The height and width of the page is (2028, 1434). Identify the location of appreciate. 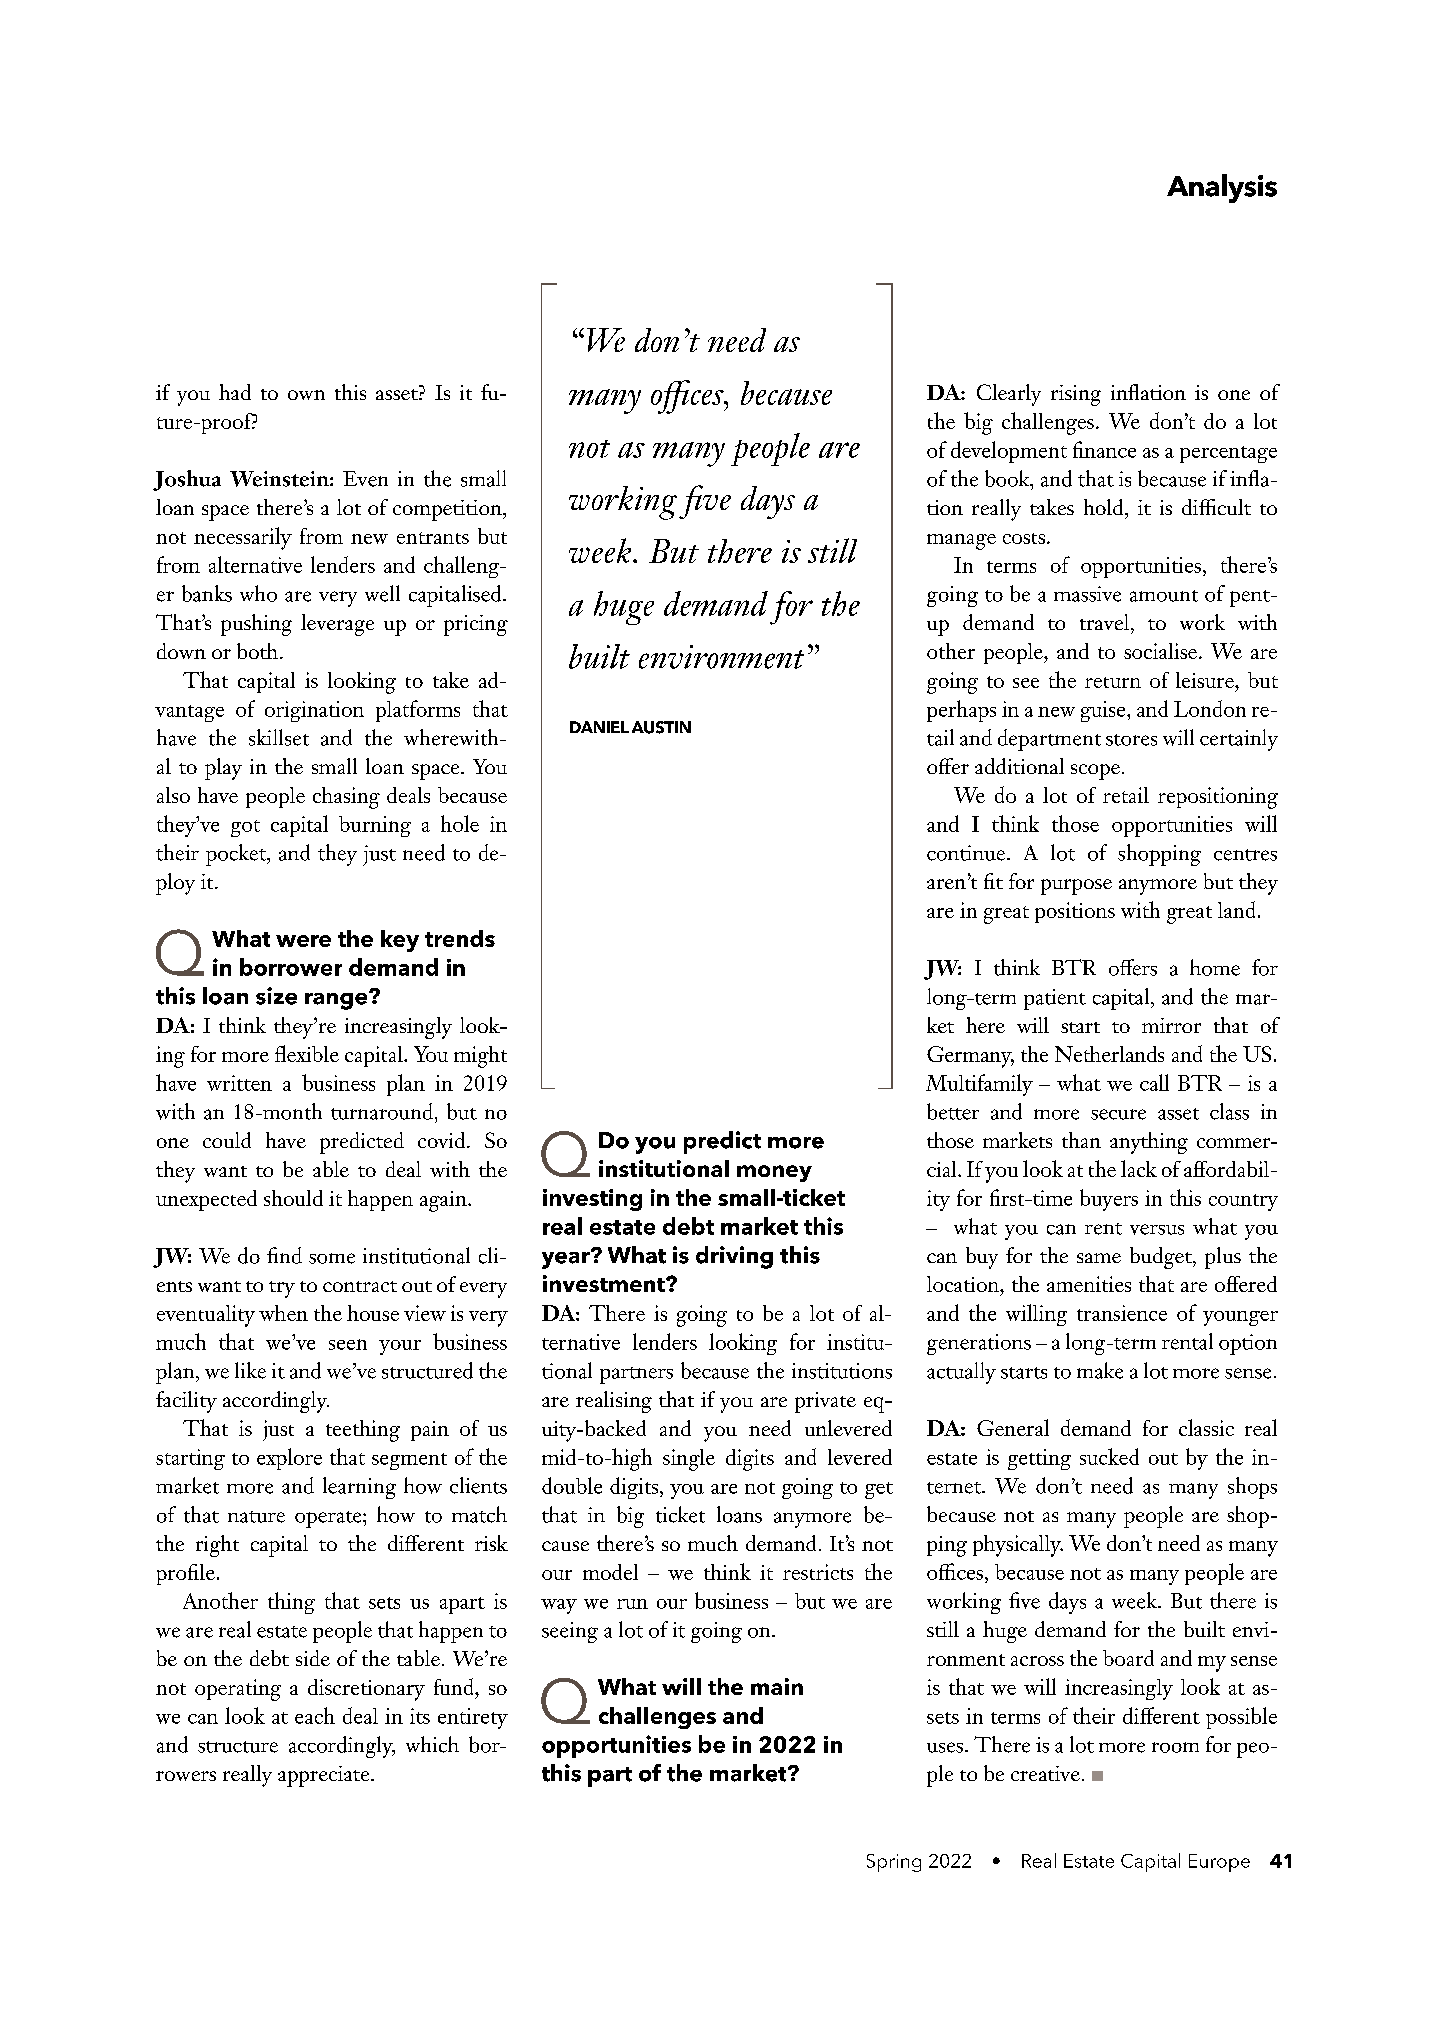
(325, 1776).
